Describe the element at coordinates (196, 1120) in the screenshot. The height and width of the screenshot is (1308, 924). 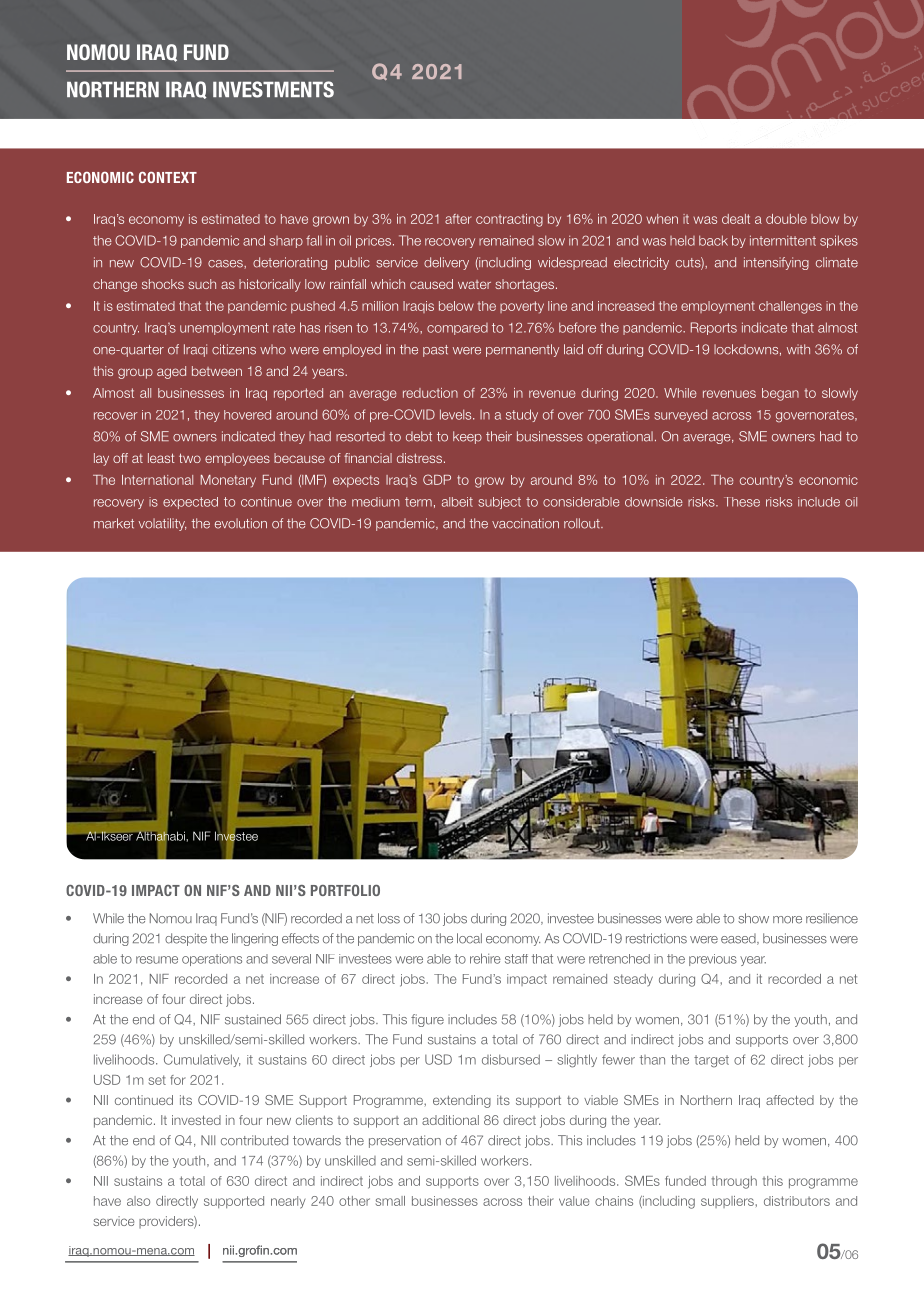
I see `invested` at that location.
